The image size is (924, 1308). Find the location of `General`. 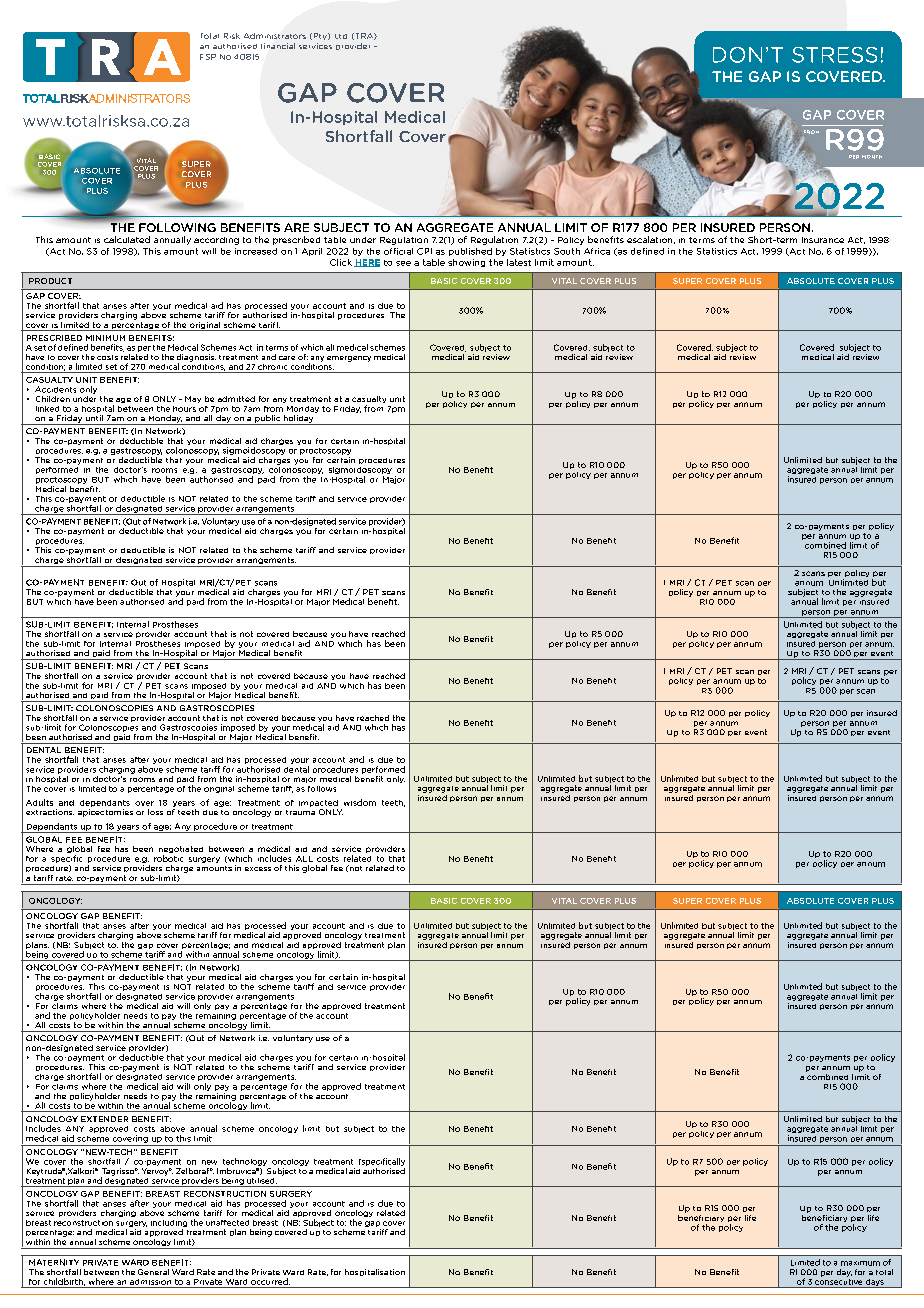

General is located at coordinates (153, 1272).
